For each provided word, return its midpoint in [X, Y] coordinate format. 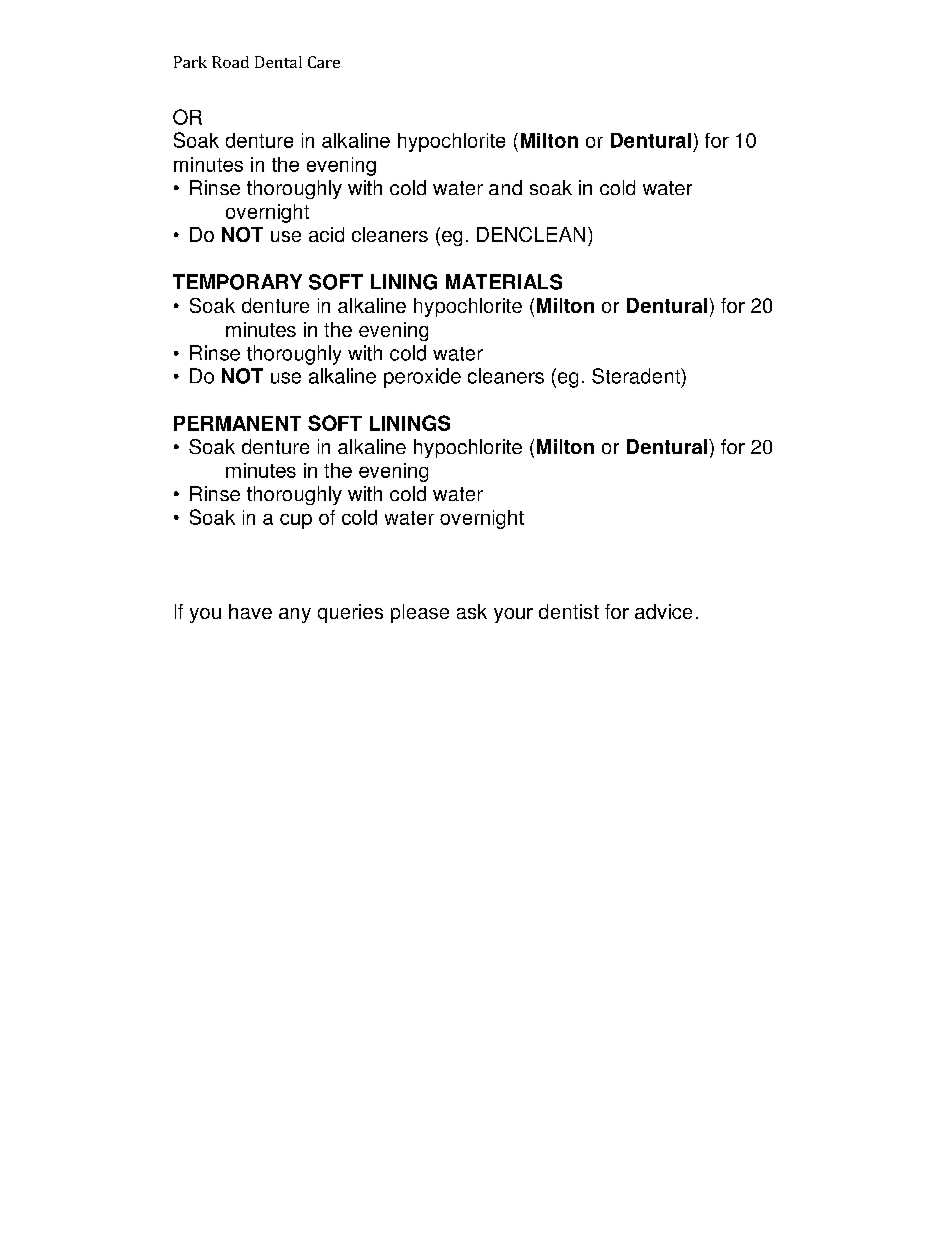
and [505, 187]
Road [230, 62]
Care [324, 62]
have [250, 611]
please [420, 613]
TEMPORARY [237, 282]
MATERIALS [504, 282]
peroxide [422, 378]
